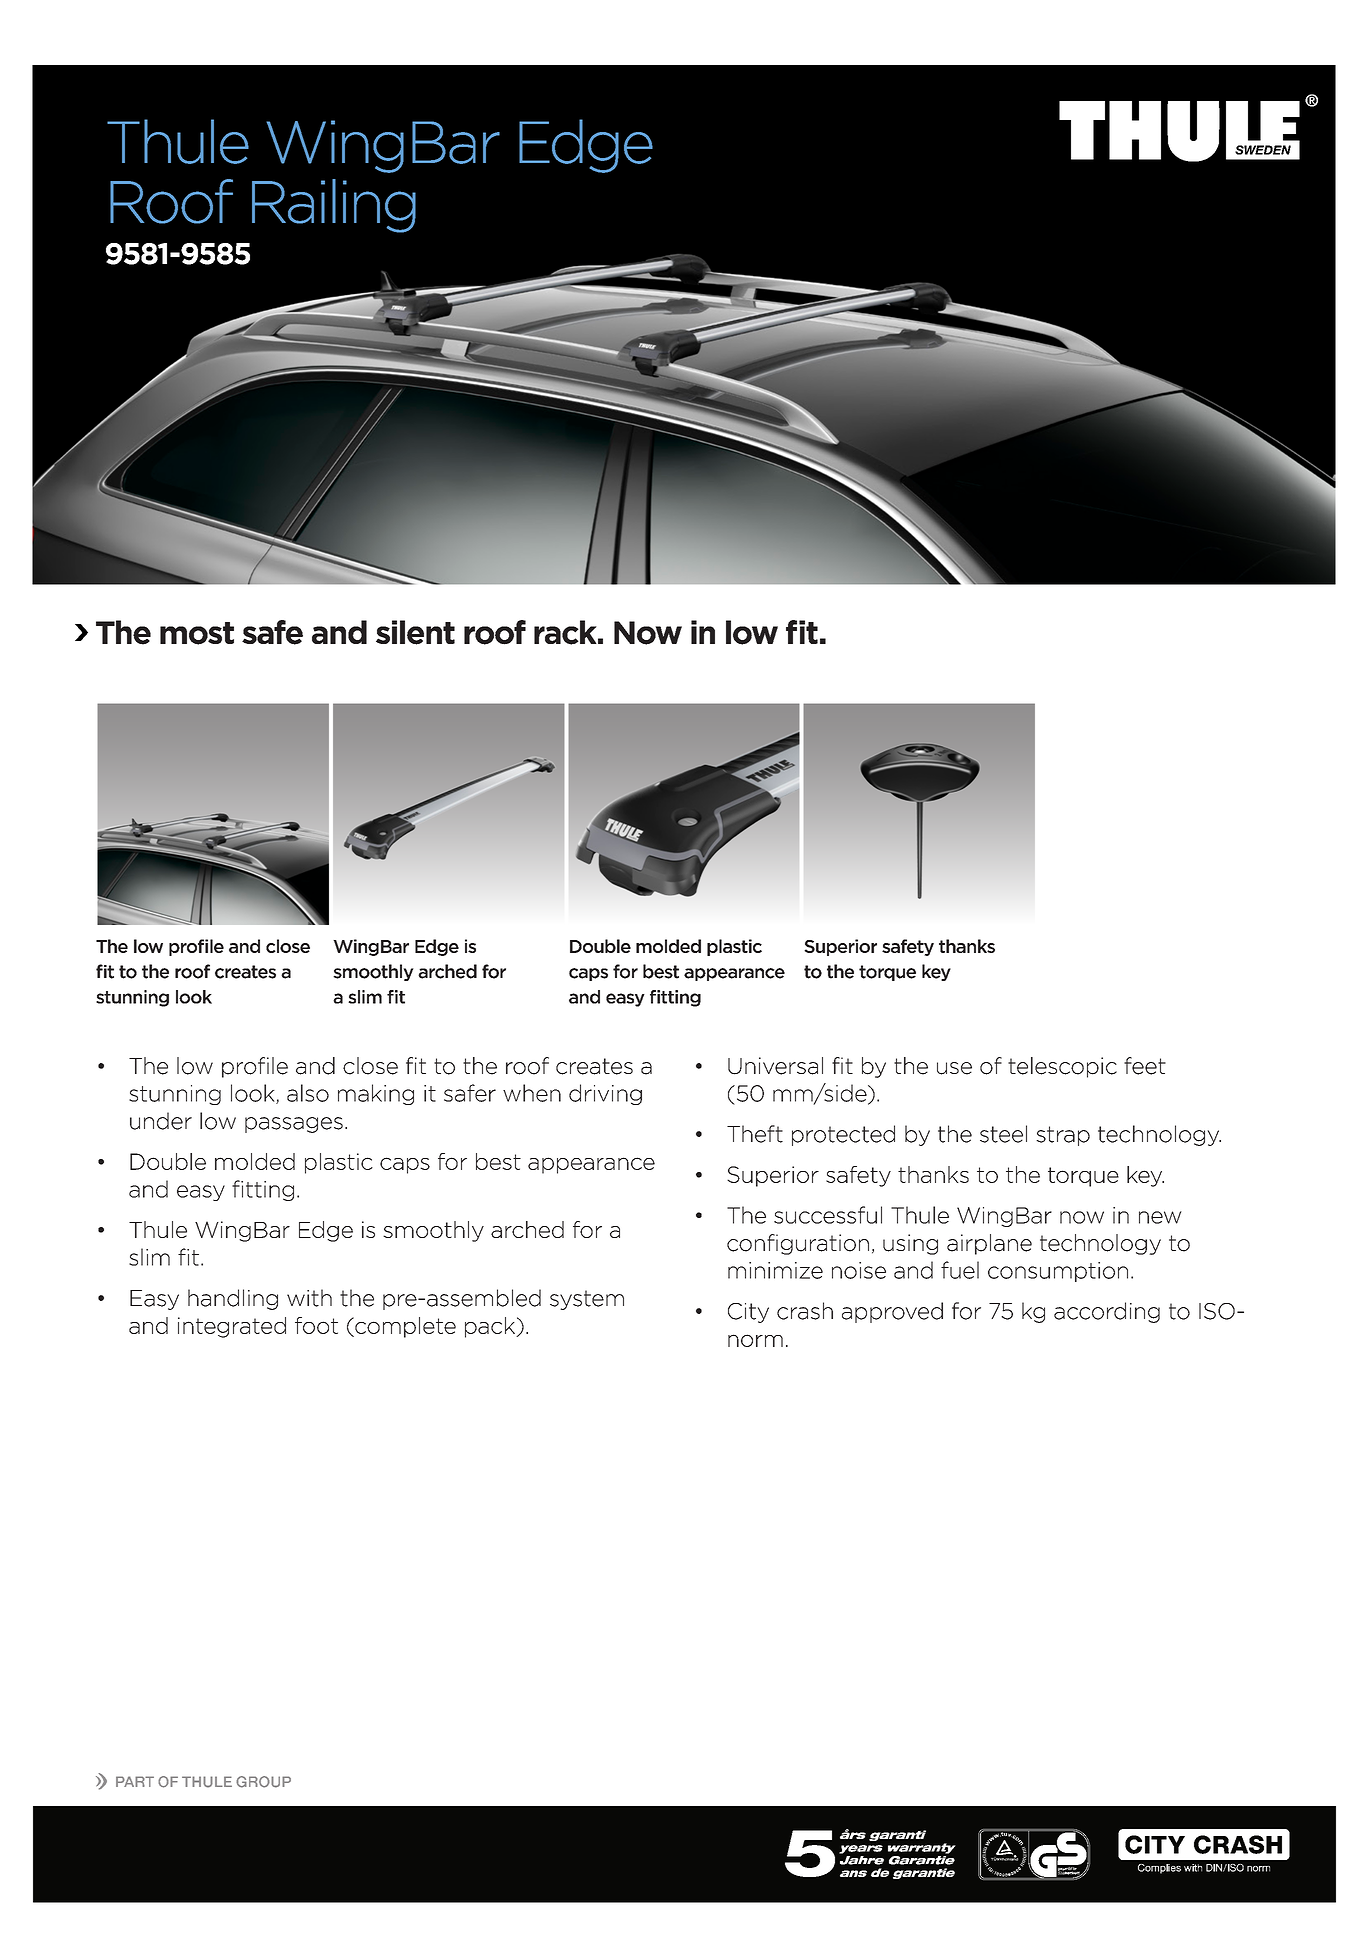  What do you see at coordinates (308, 1093) in the screenshot?
I see `also` at bounding box center [308, 1093].
